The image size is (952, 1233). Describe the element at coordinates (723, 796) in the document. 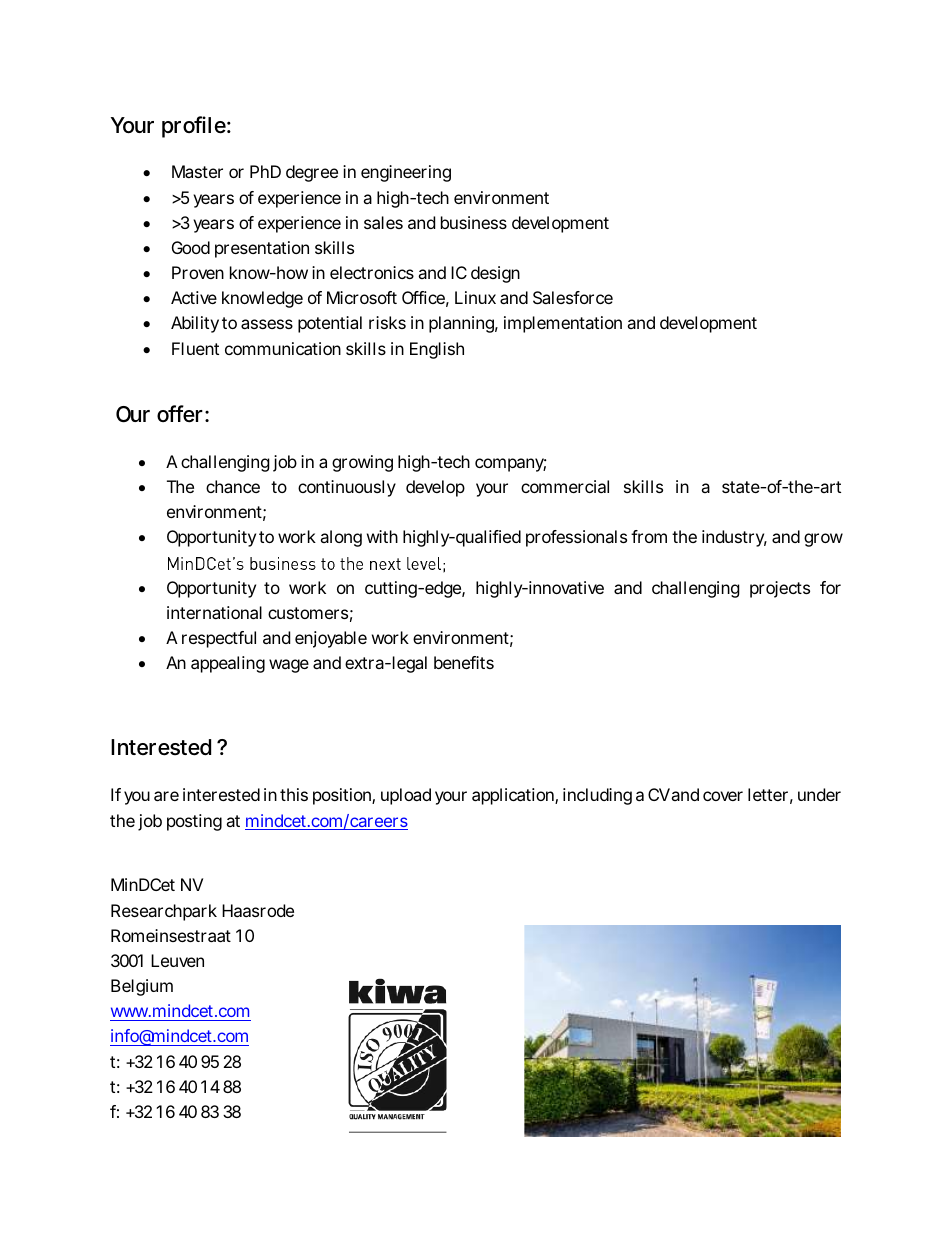

I see `cover` at that location.
